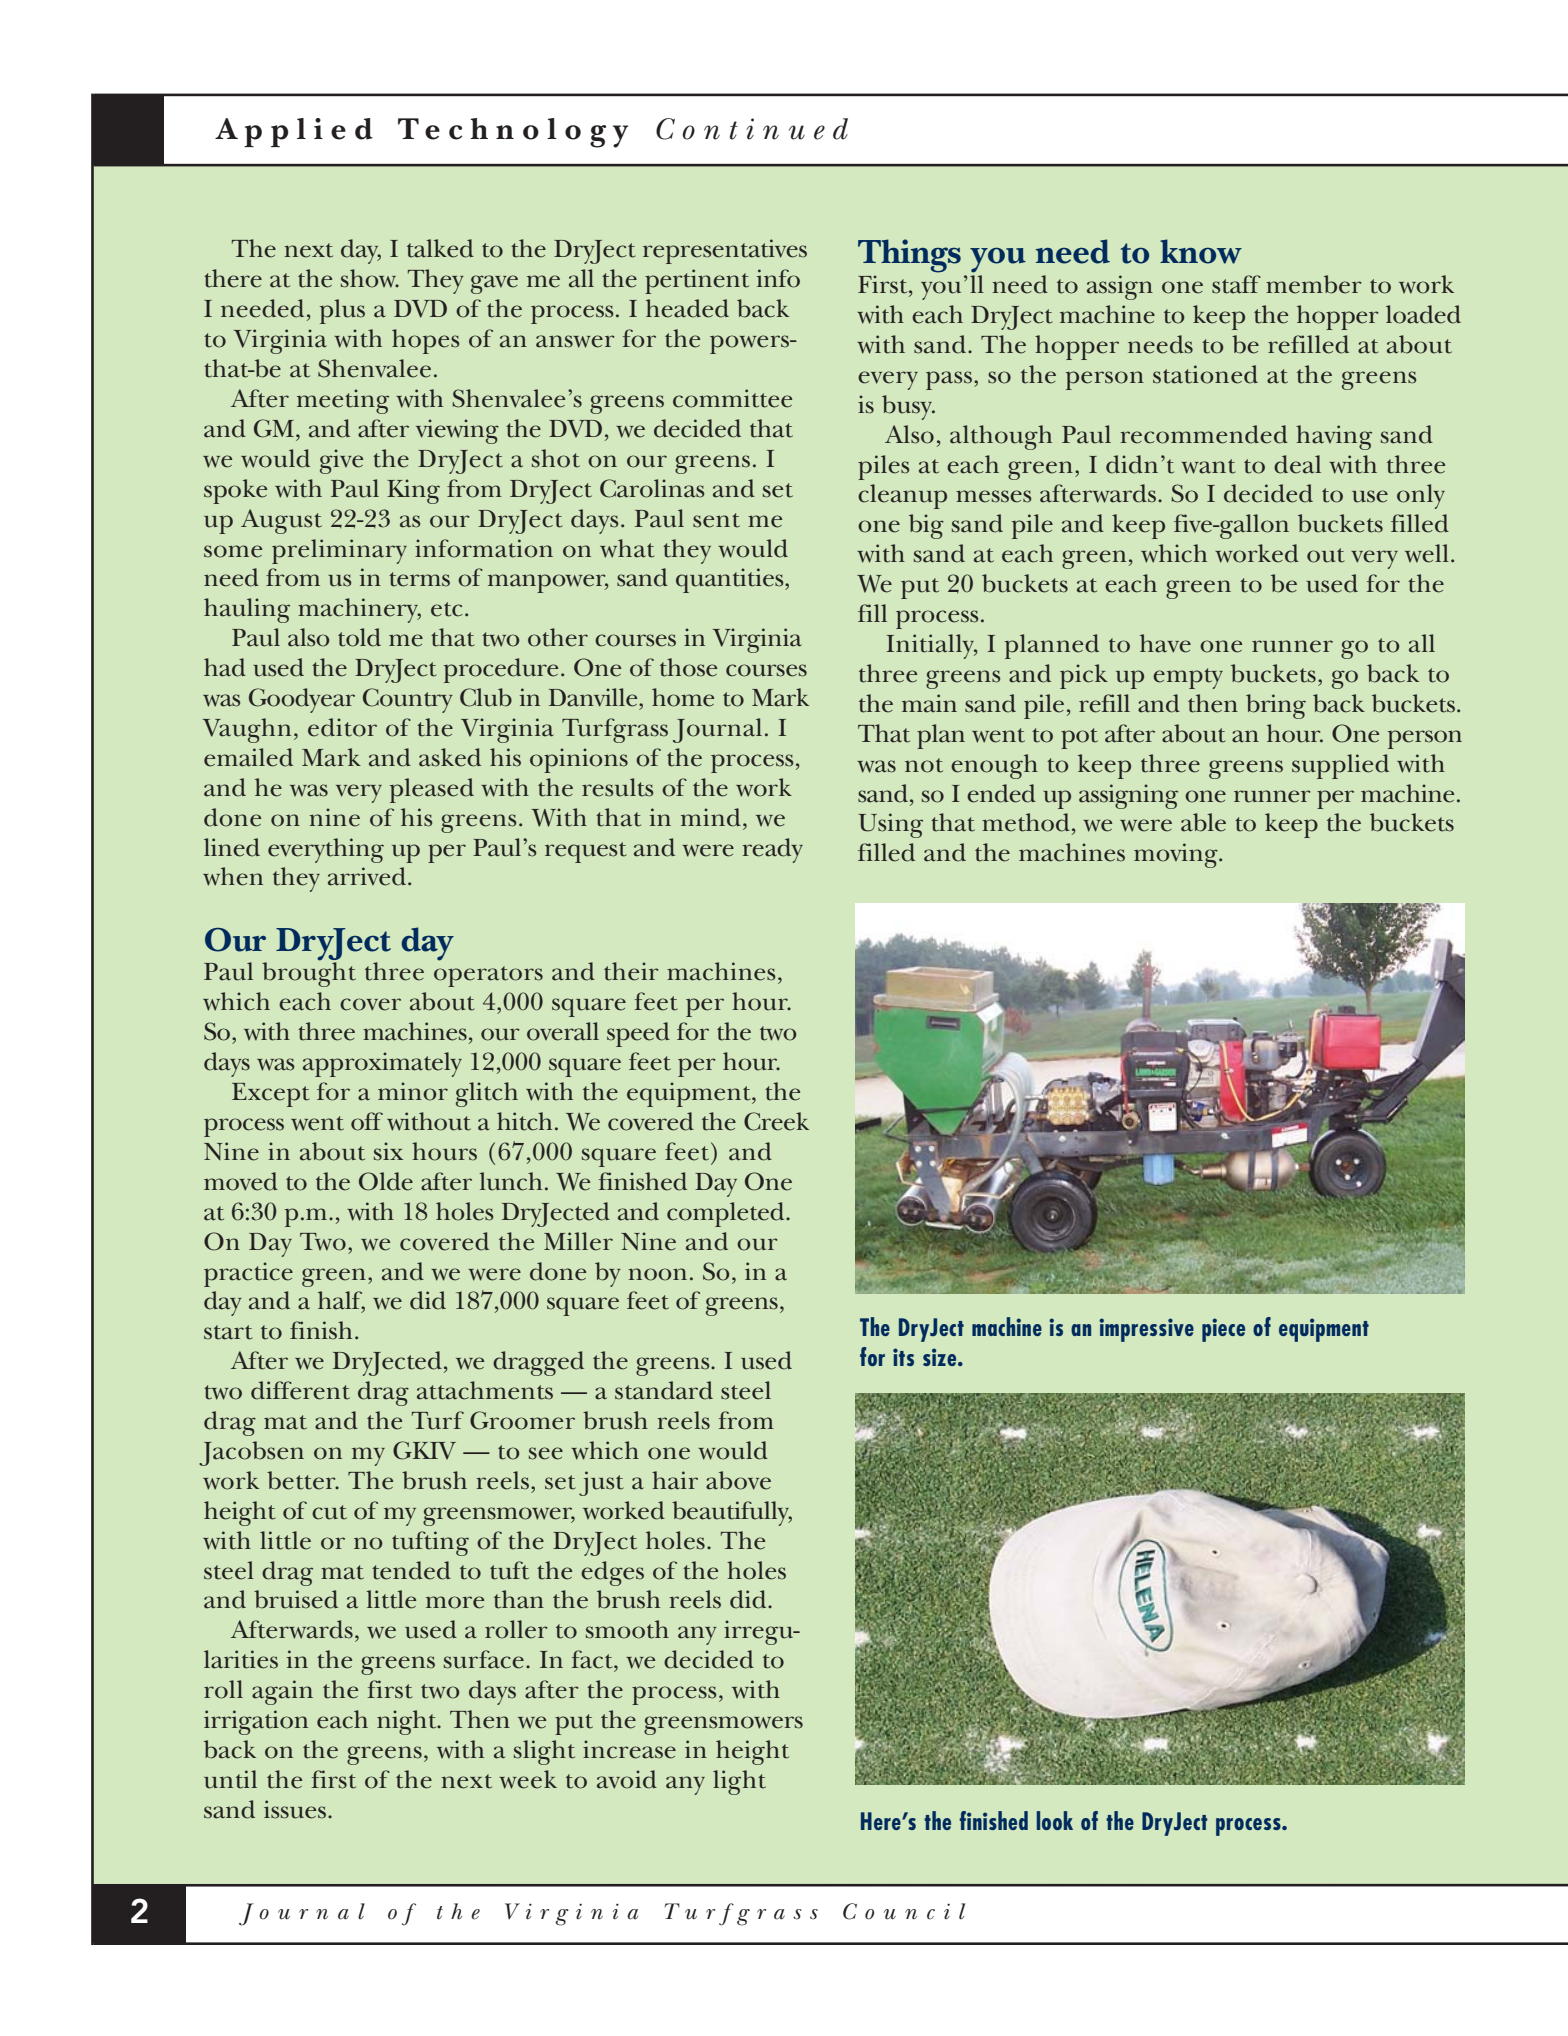 This screenshot has height=2036, width=1568. What do you see at coordinates (931, 646) in the screenshot?
I see `Initially` at bounding box center [931, 646].
